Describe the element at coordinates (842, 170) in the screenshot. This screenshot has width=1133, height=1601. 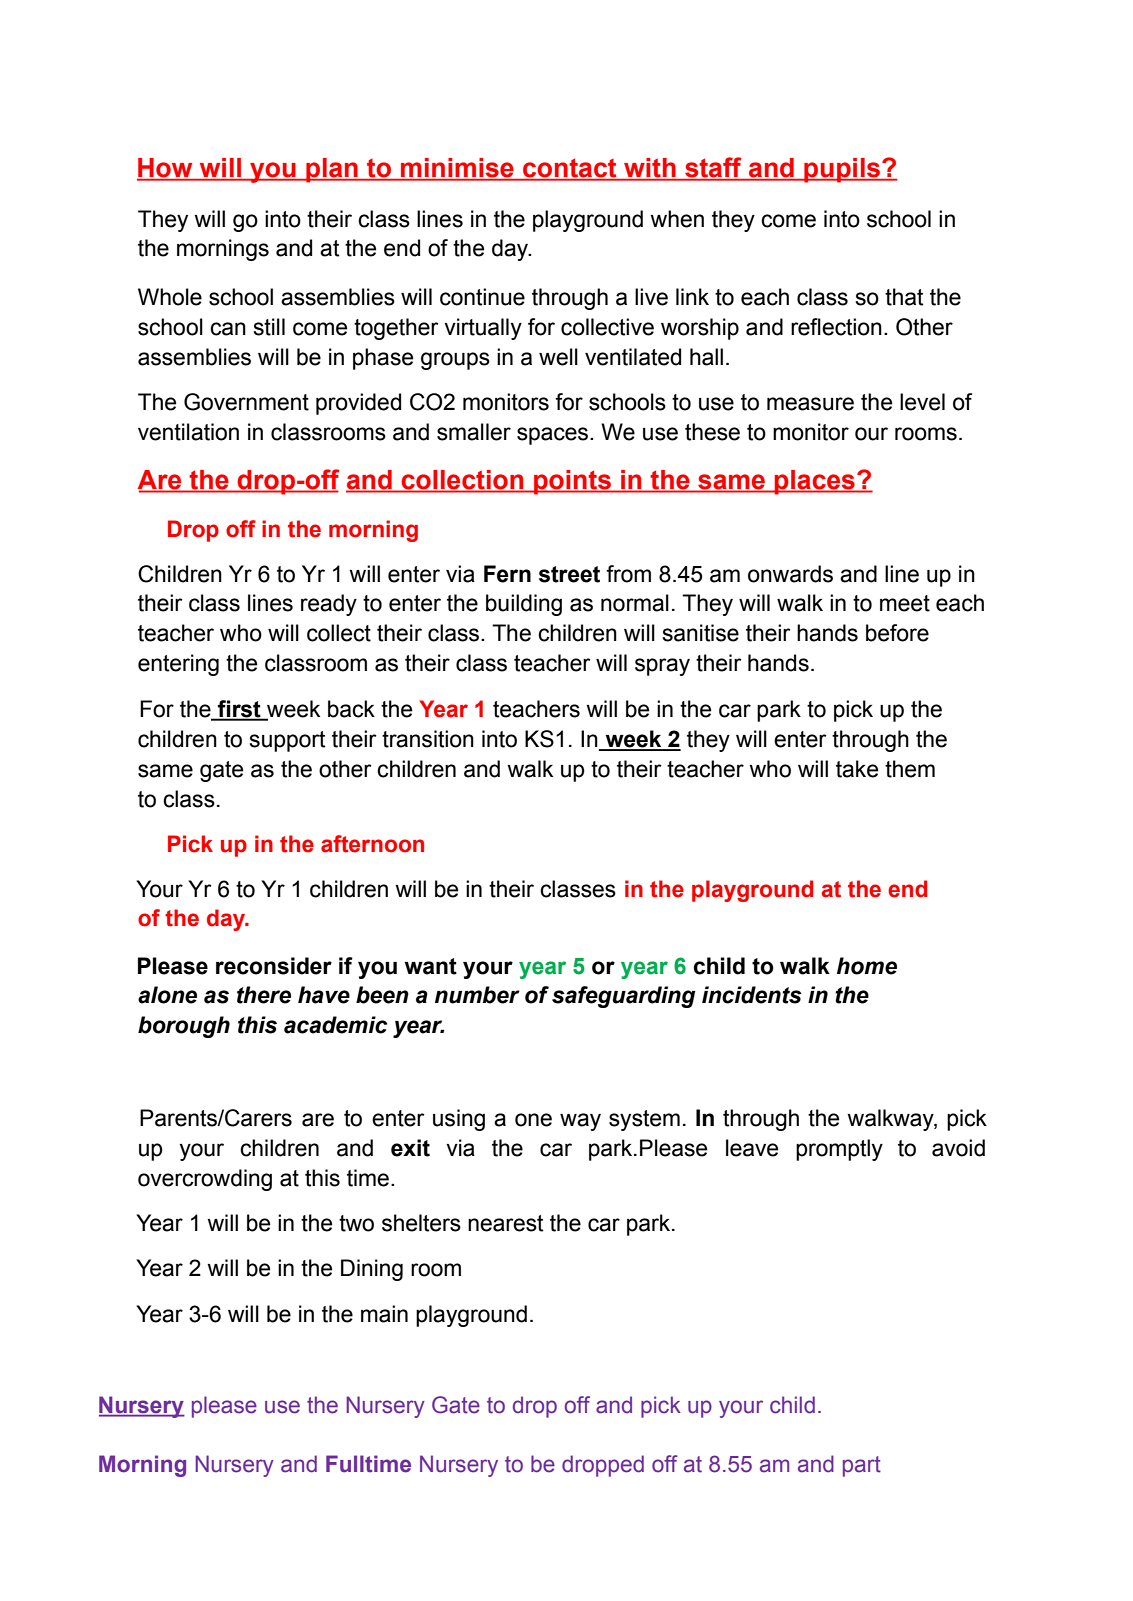
I see `pupils` at that location.
